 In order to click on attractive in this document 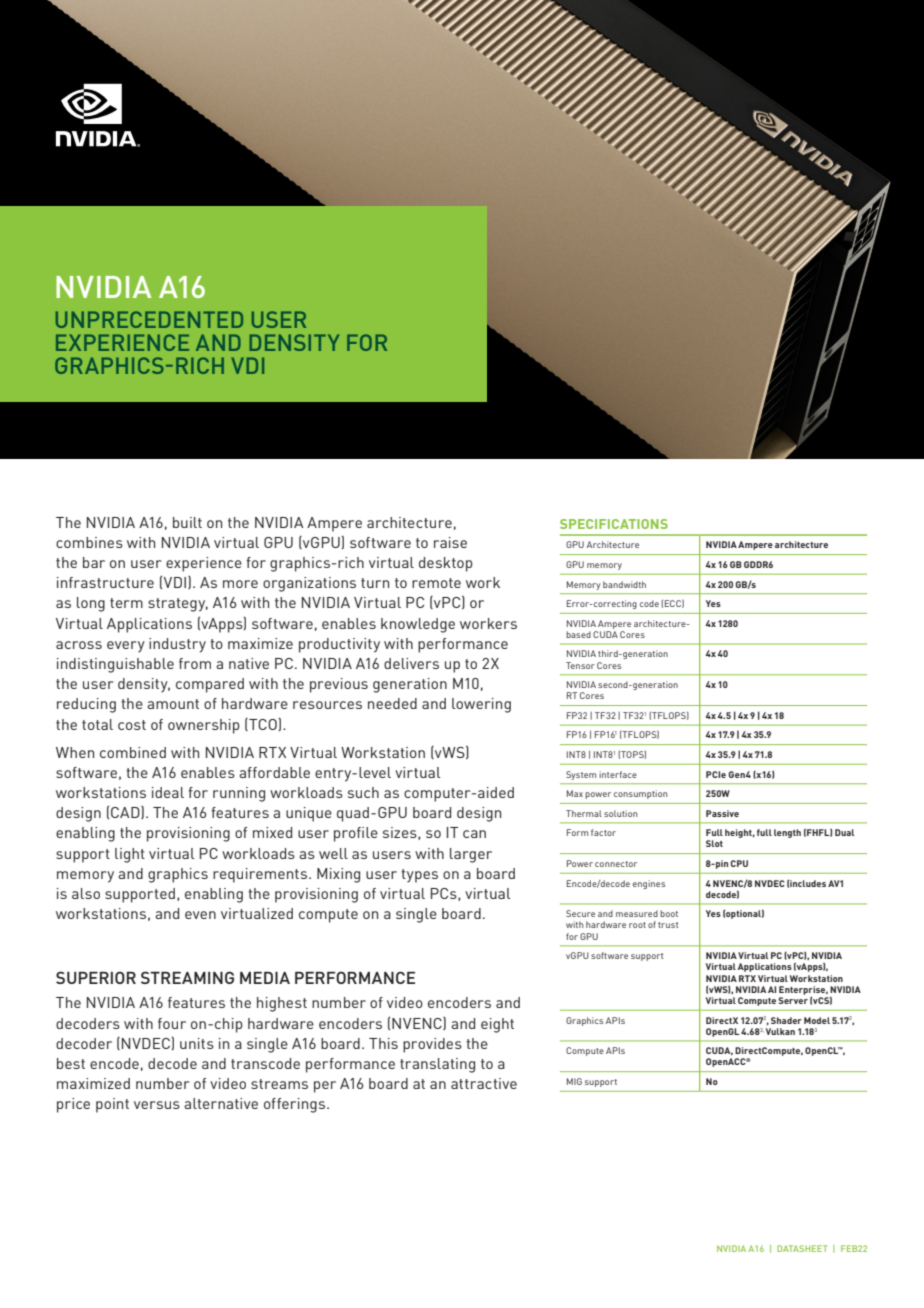, I will do `click(484, 1083)`.
